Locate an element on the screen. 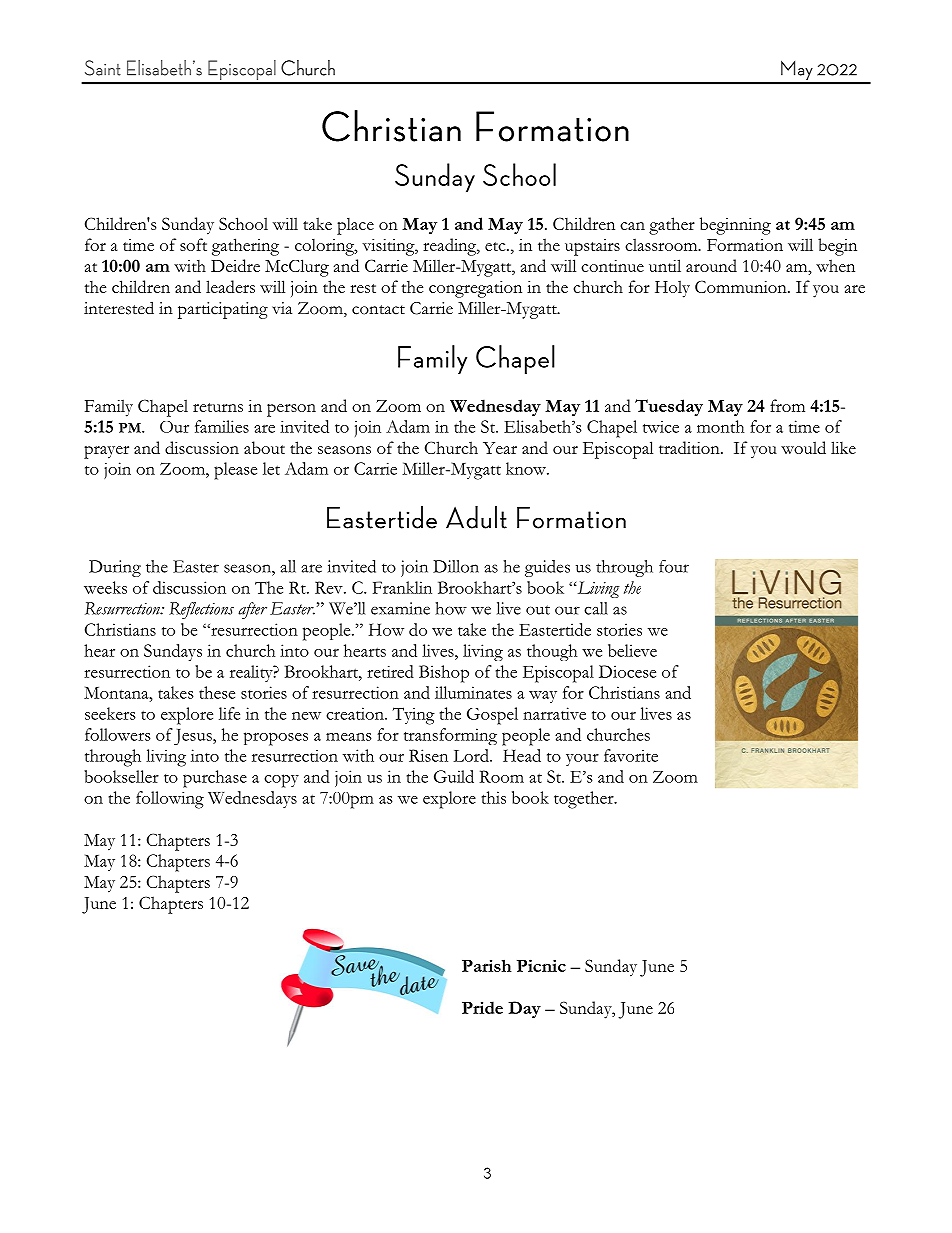 This screenshot has width=952, height=1233. etc is located at coordinates (496, 246).
